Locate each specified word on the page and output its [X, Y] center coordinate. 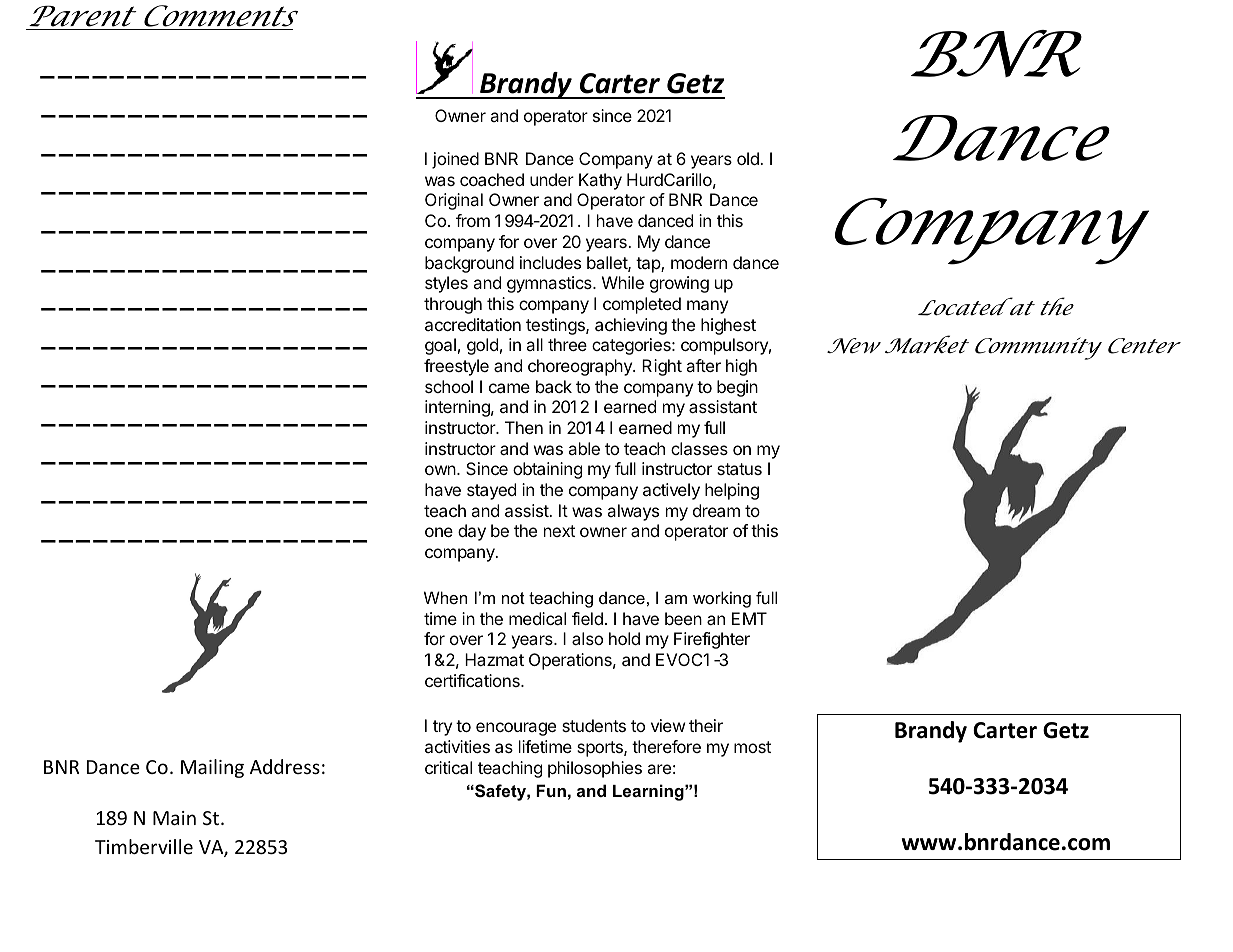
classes [699, 448]
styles [446, 284]
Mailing [212, 768]
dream [716, 510]
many [707, 307]
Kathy [600, 181]
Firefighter [712, 640]
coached [492, 179]
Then [524, 427]
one [439, 532]
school [449, 386]
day [472, 532]
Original [454, 201]
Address [285, 766]
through [453, 305]
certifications [473, 680]
